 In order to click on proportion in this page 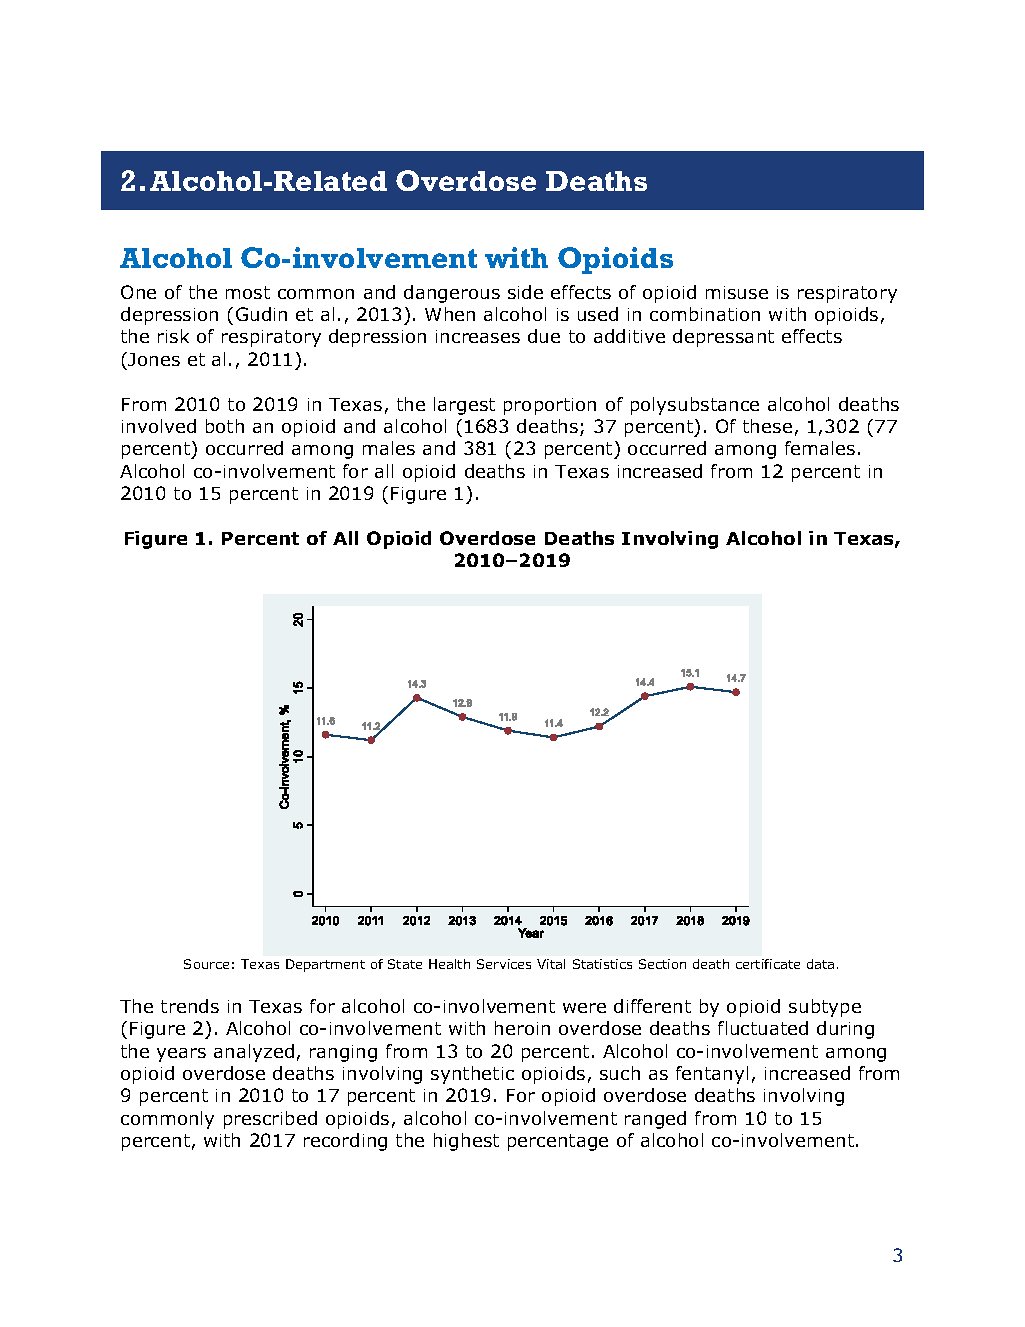, I will do `click(550, 406)`.
